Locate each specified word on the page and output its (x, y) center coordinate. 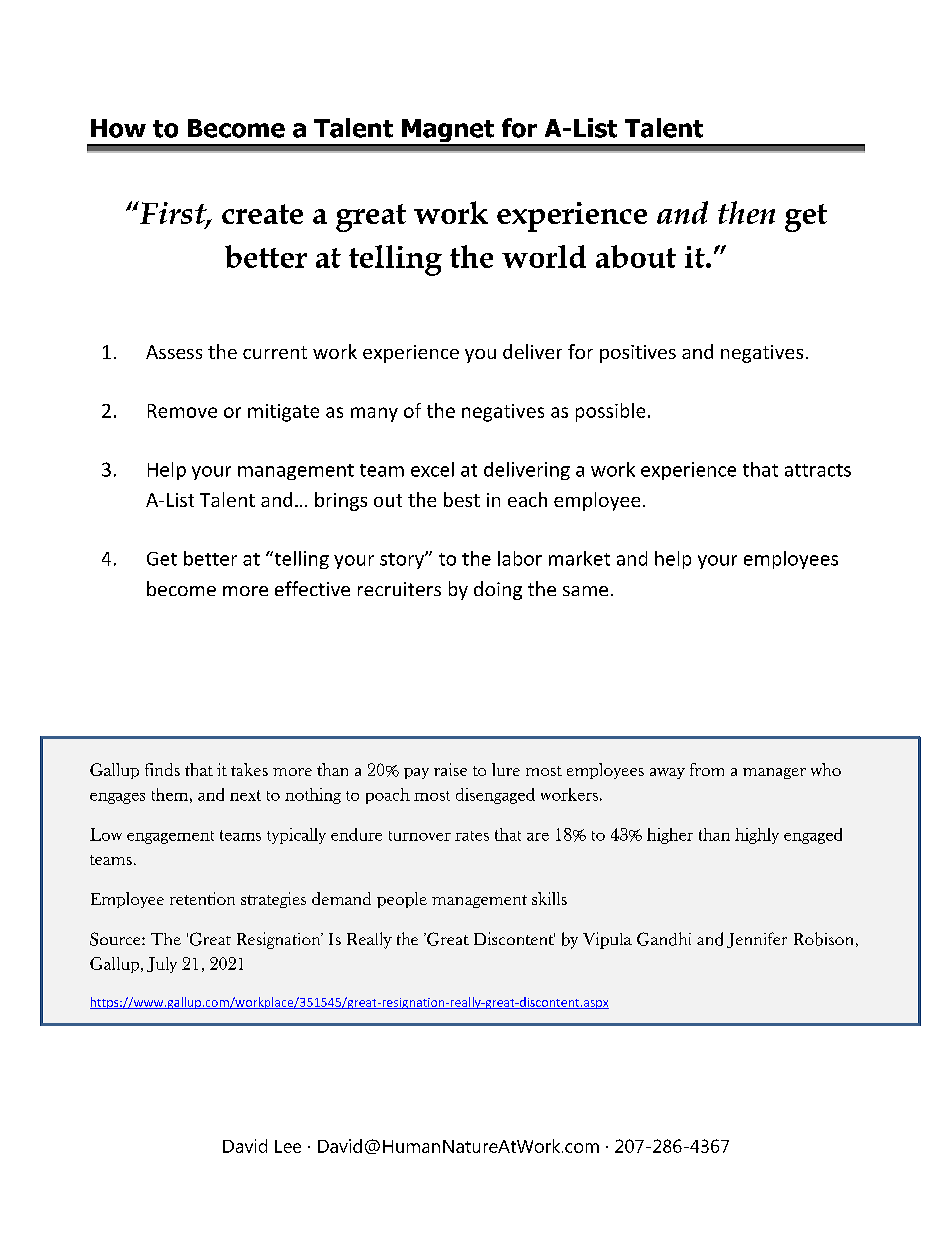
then (746, 212)
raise (450, 769)
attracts (818, 470)
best (462, 499)
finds (162, 769)
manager (774, 773)
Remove (182, 411)
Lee (288, 1146)
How (118, 128)
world (544, 256)
